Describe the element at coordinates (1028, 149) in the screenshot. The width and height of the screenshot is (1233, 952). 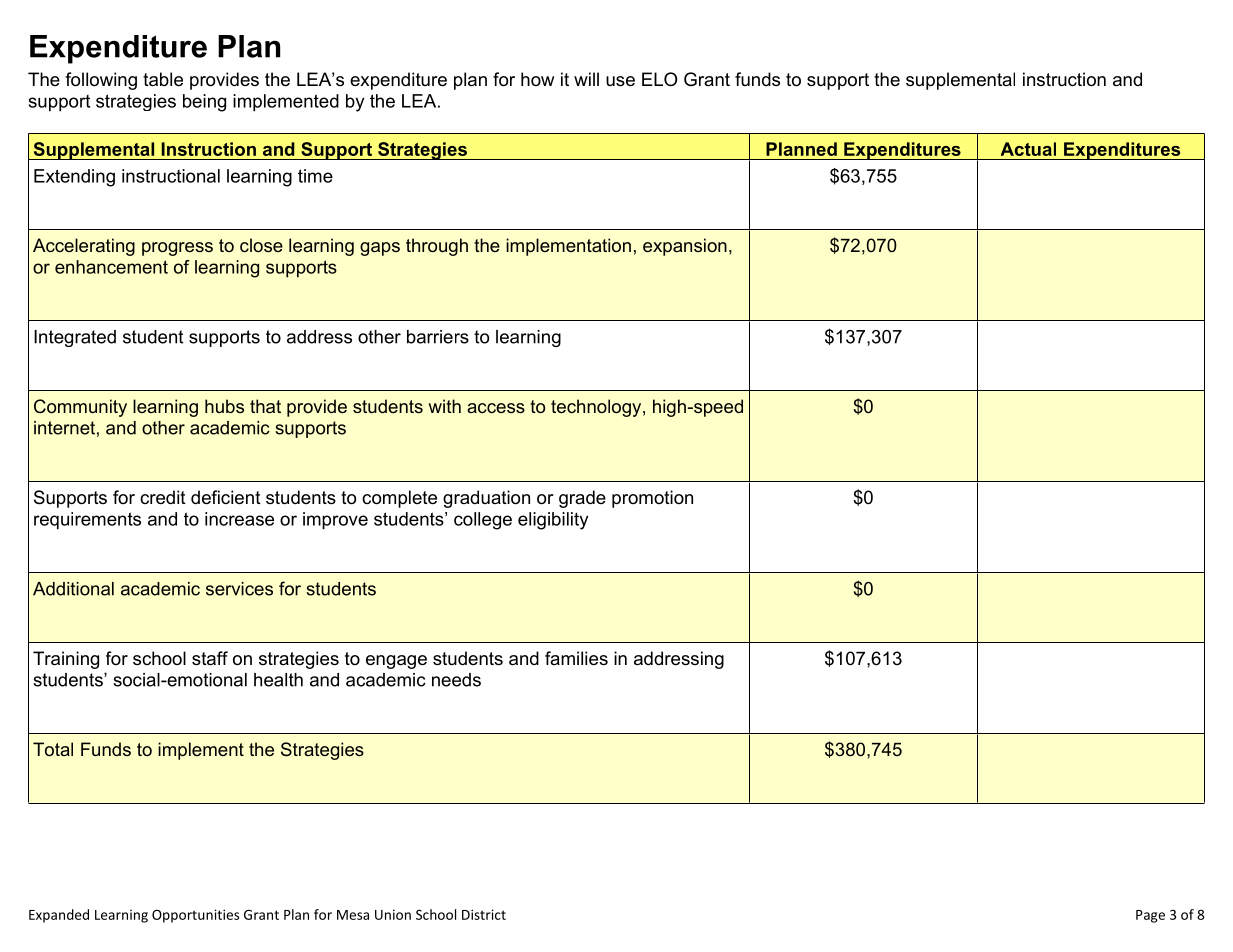
I see `Actual` at that location.
